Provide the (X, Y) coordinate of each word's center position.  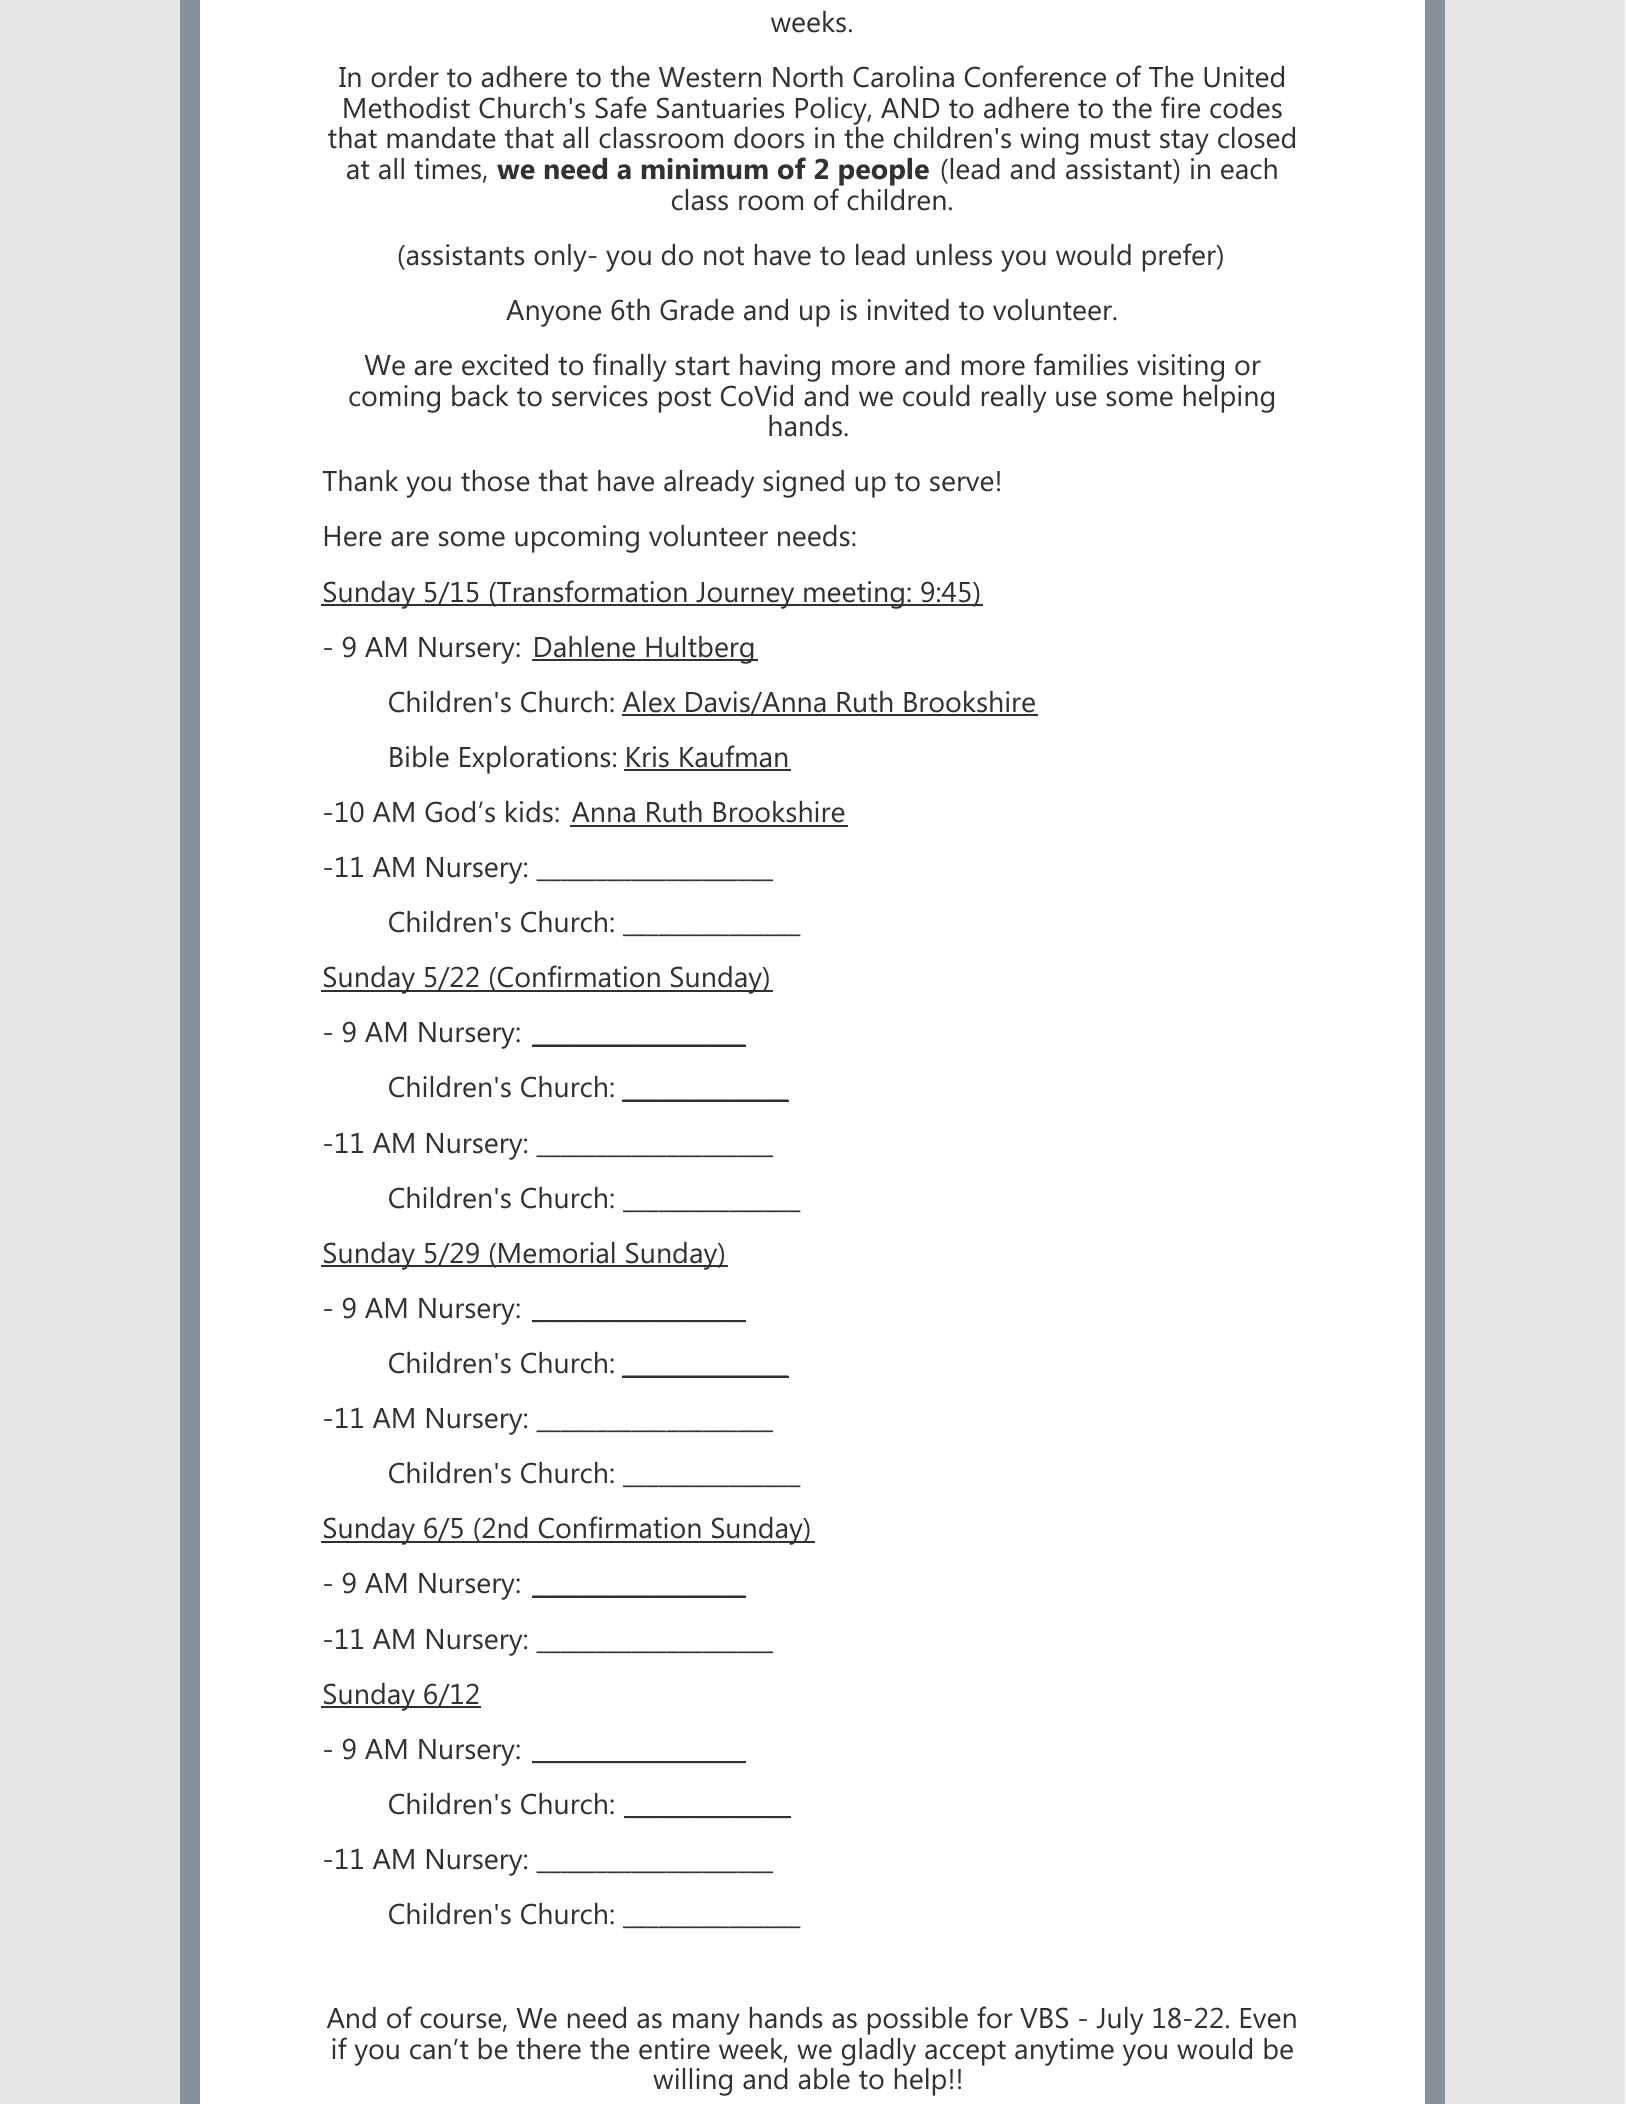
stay (1184, 142)
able (824, 2079)
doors (769, 138)
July (1120, 2021)
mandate (441, 138)
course (462, 2022)
